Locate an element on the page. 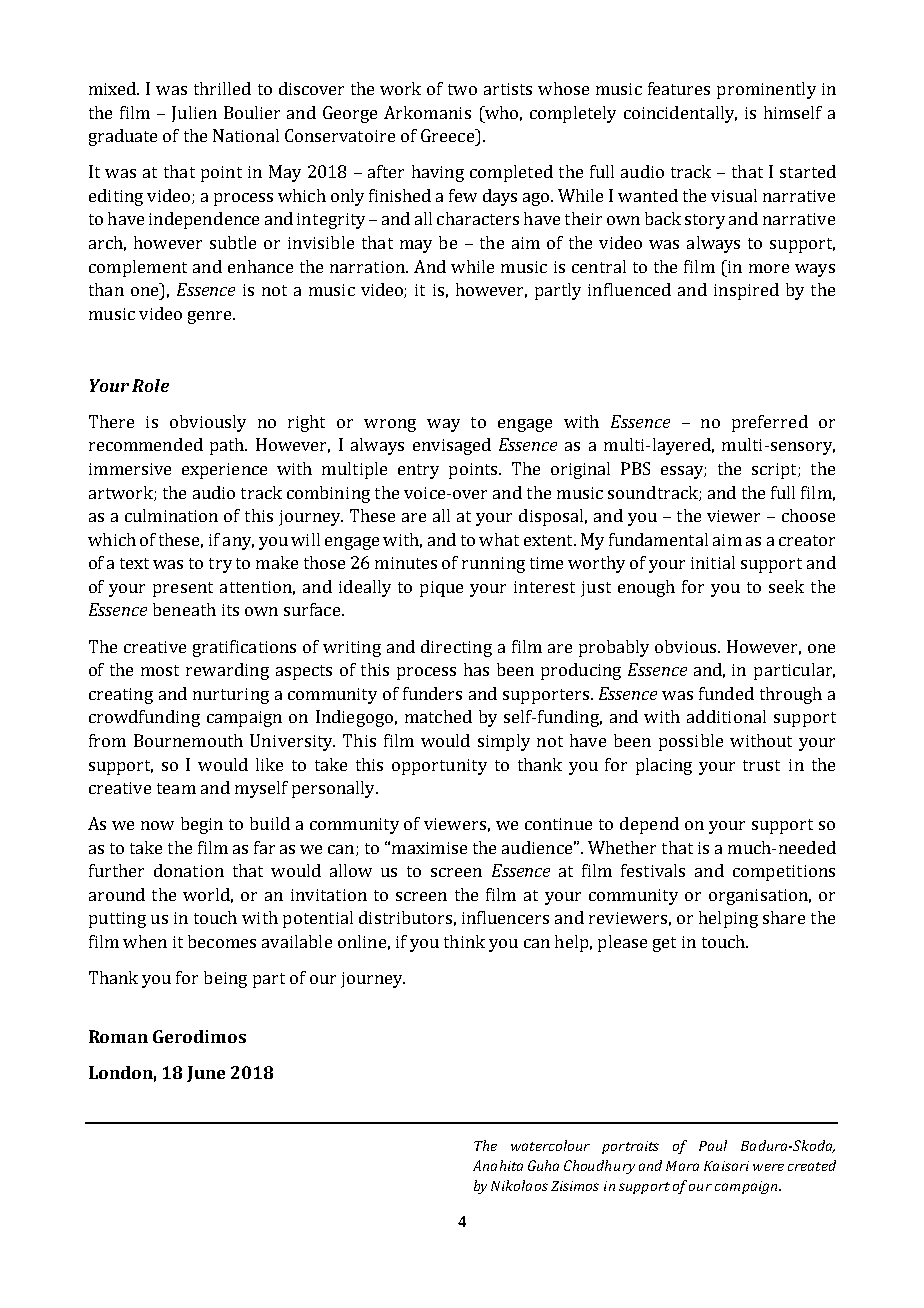 The width and height of the page is (924, 1308). Greece is located at coordinates (448, 135).
